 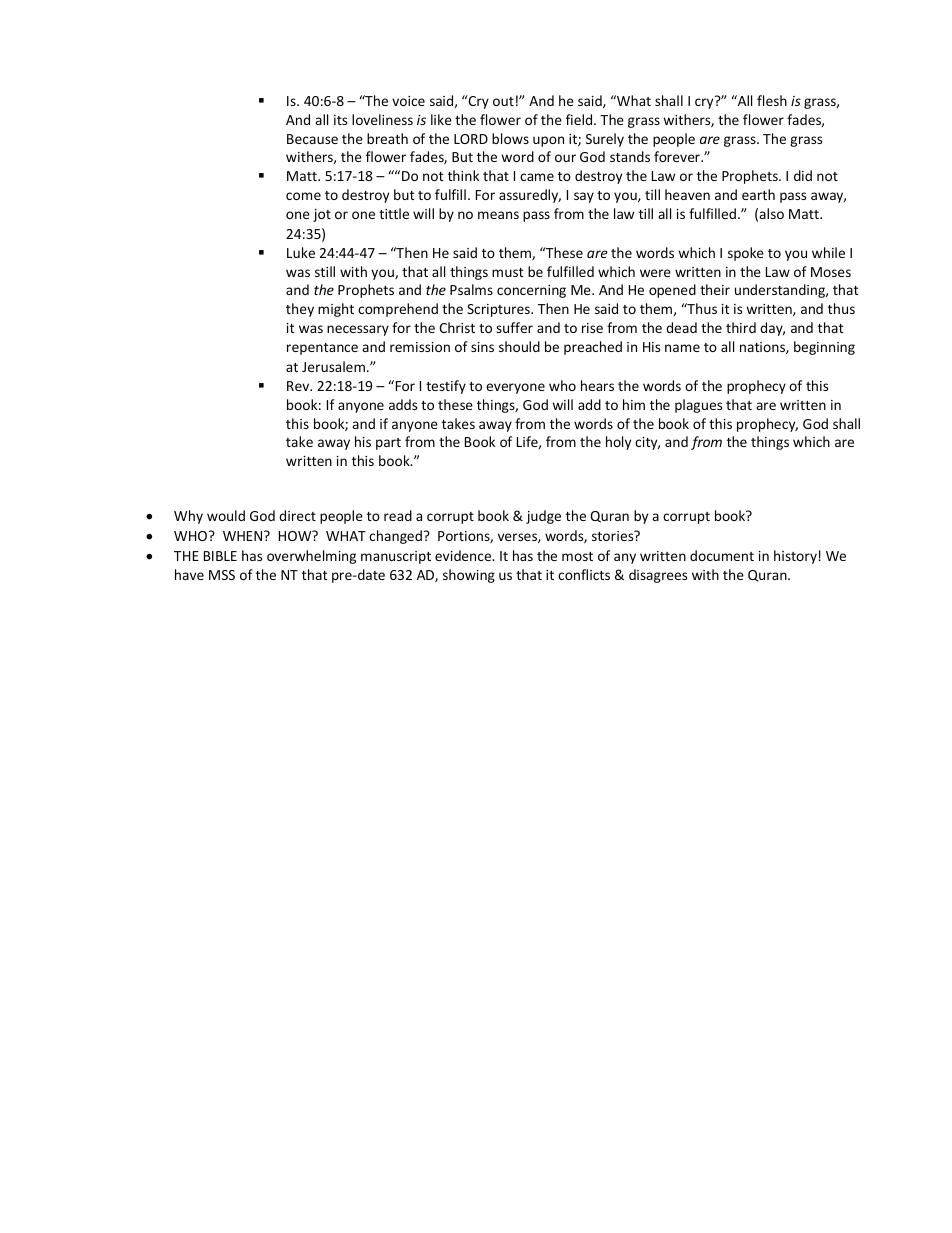 I want to click on out, so click(x=503, y=101).
